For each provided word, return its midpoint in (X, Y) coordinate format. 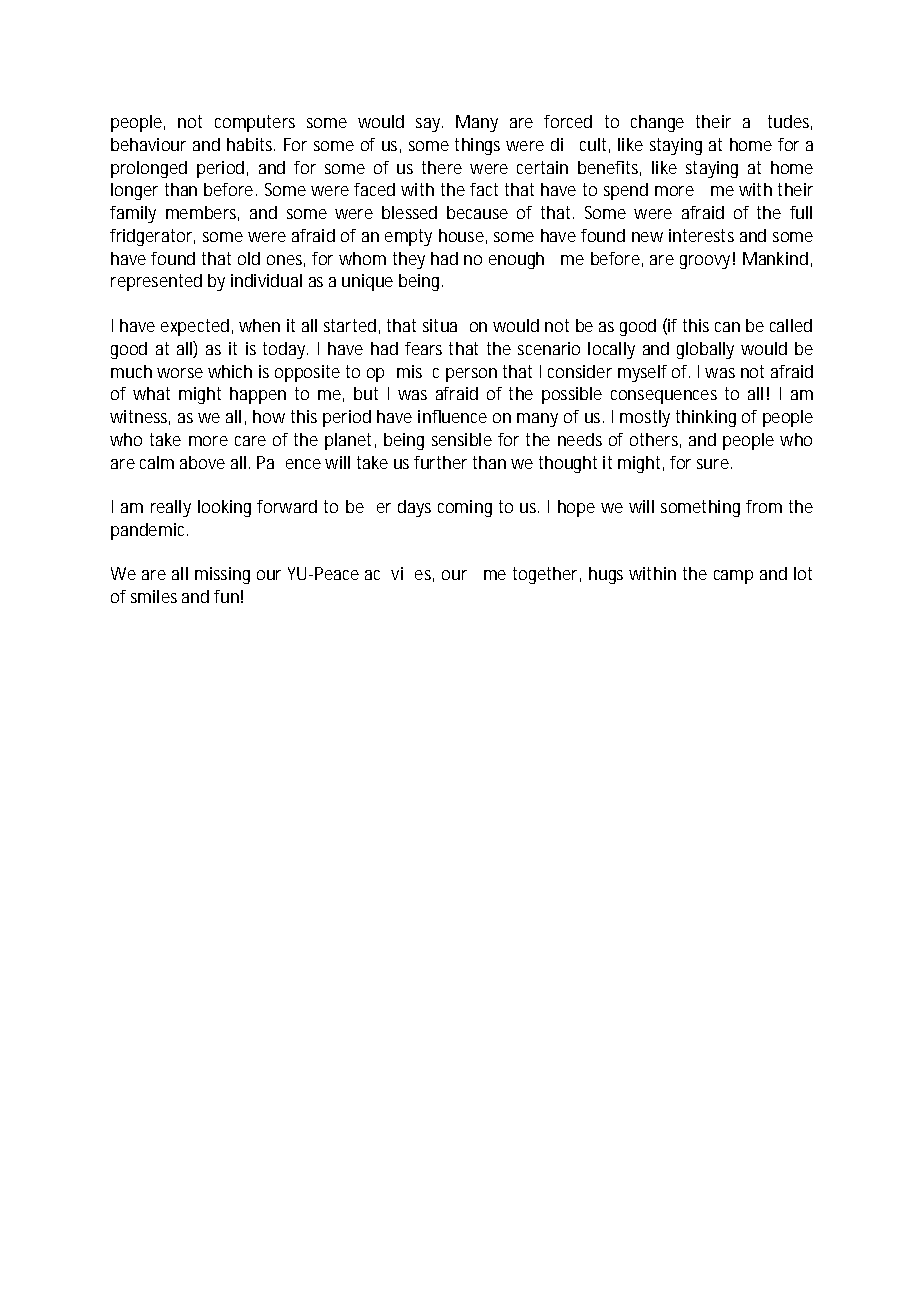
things (477, 146)
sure (713, 464)
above (202, 462)
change (657, 123)
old (249, 258)
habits (251, 144)
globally (705, 350)
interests (701, 235)
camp (733, 577)
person (471, 375)
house (461, 235)
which (230, 371)
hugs (606, 575)
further (440, 462)
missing (222, 575)
